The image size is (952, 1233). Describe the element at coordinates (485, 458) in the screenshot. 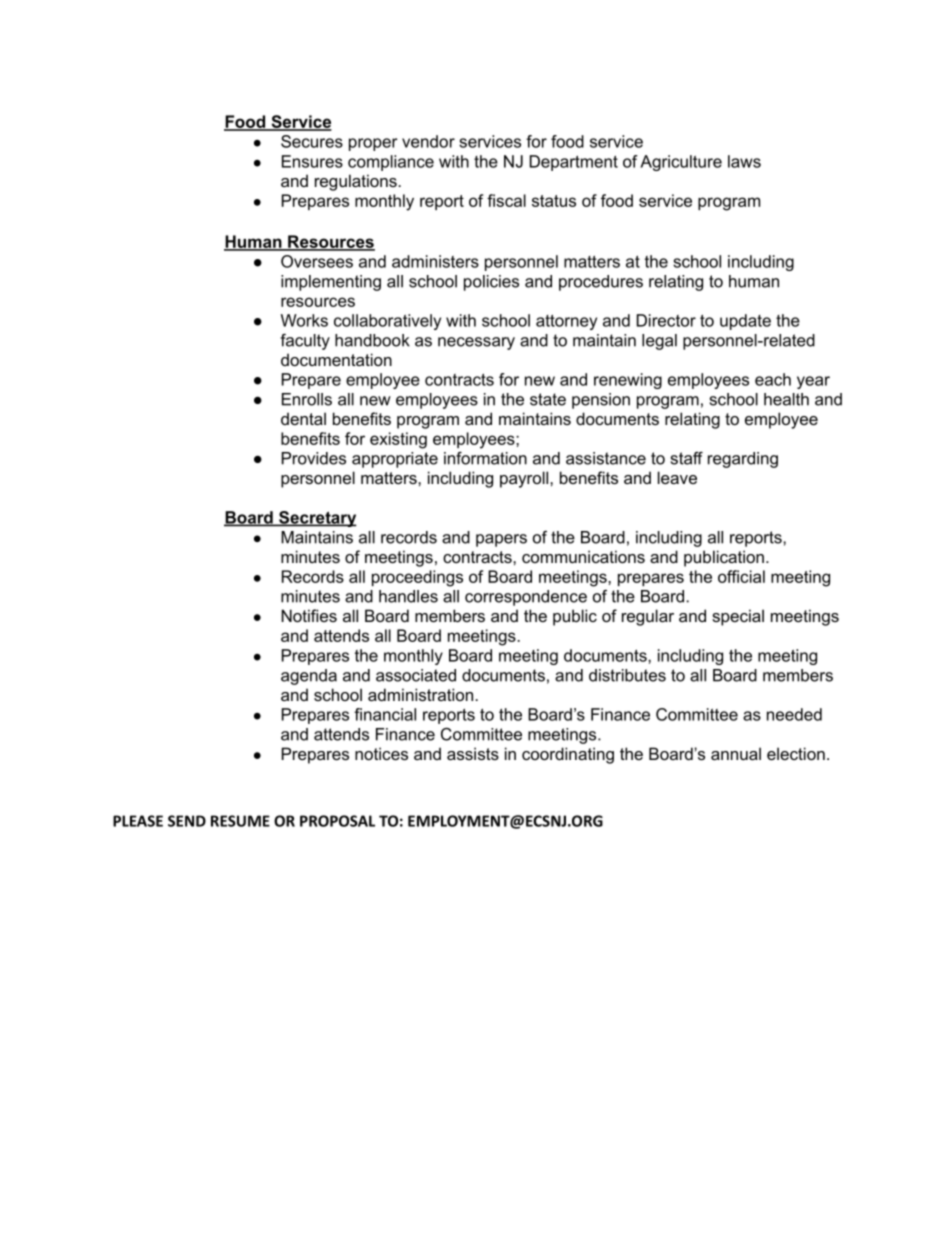

I see `information` at that location.
